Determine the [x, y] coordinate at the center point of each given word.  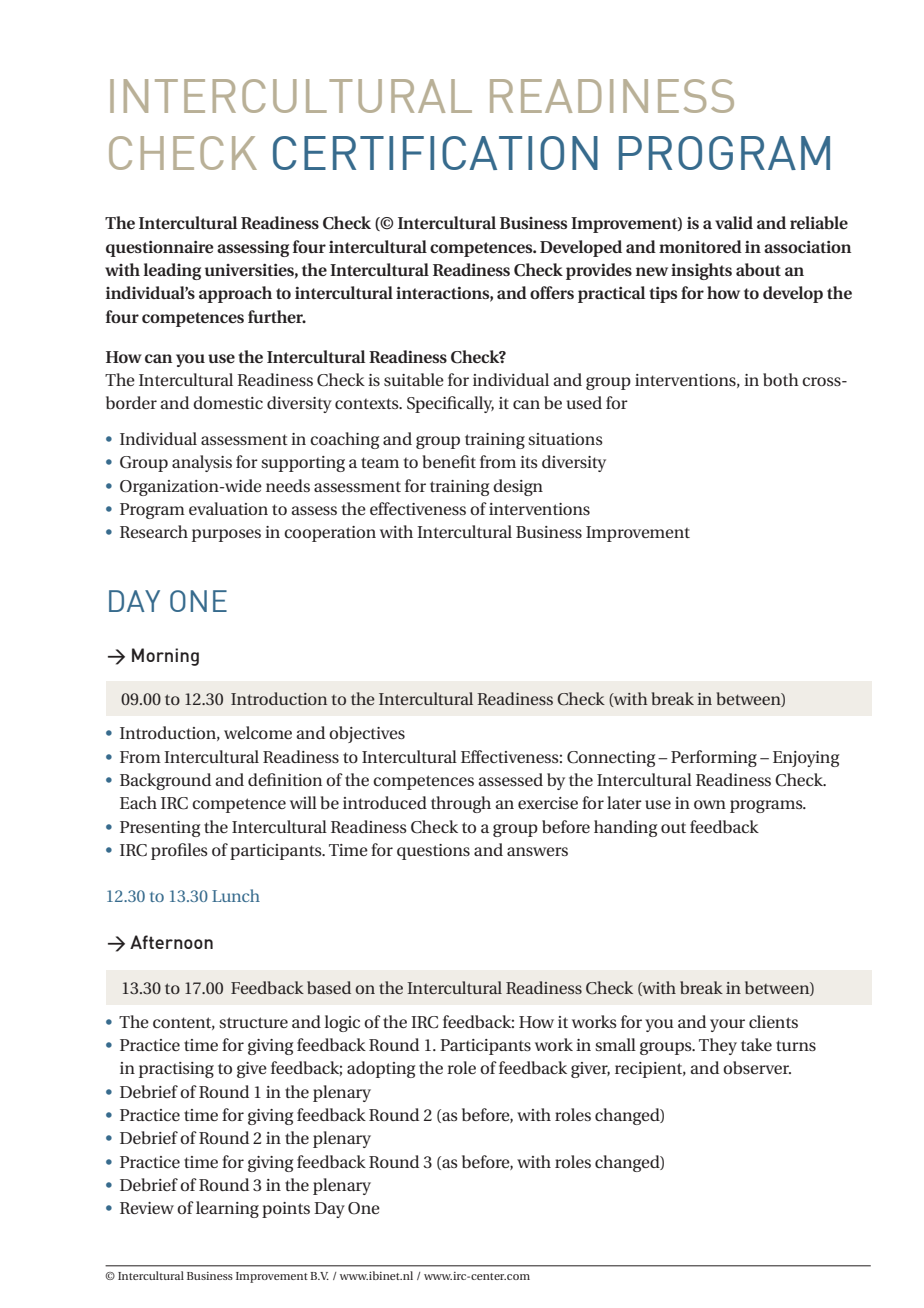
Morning [165, 657]
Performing [714, 758]
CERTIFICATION [435, 153]
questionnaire [160, 249]
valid [734, 222]
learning [227, 1209]
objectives [367, 734]
